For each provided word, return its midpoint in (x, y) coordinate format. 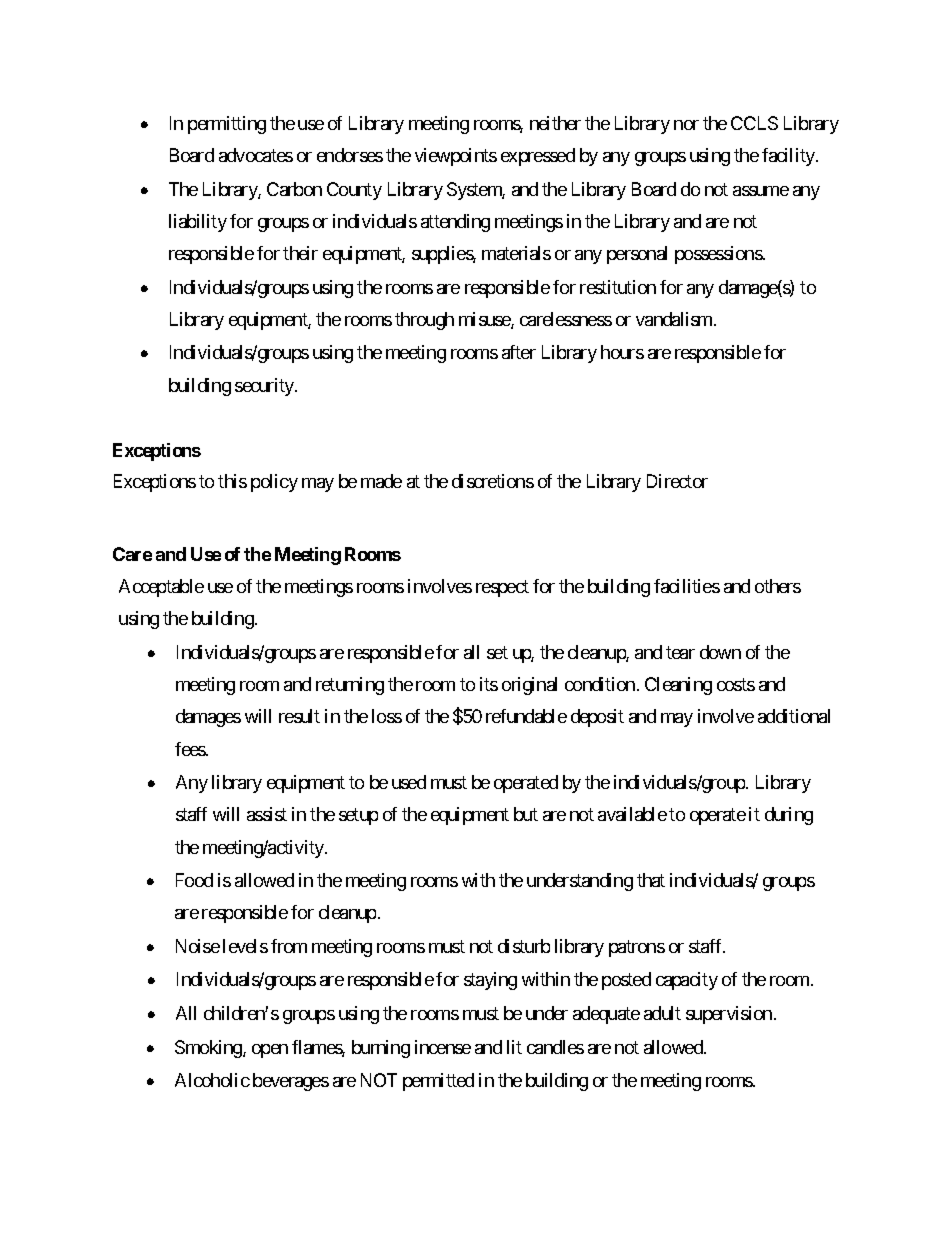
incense (443, 1047)
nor (686, 125)
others (778, 586)
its (489, 684)
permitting (227, 125)
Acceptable (161, 588)
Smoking (209, 1049)
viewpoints (456, 157)
